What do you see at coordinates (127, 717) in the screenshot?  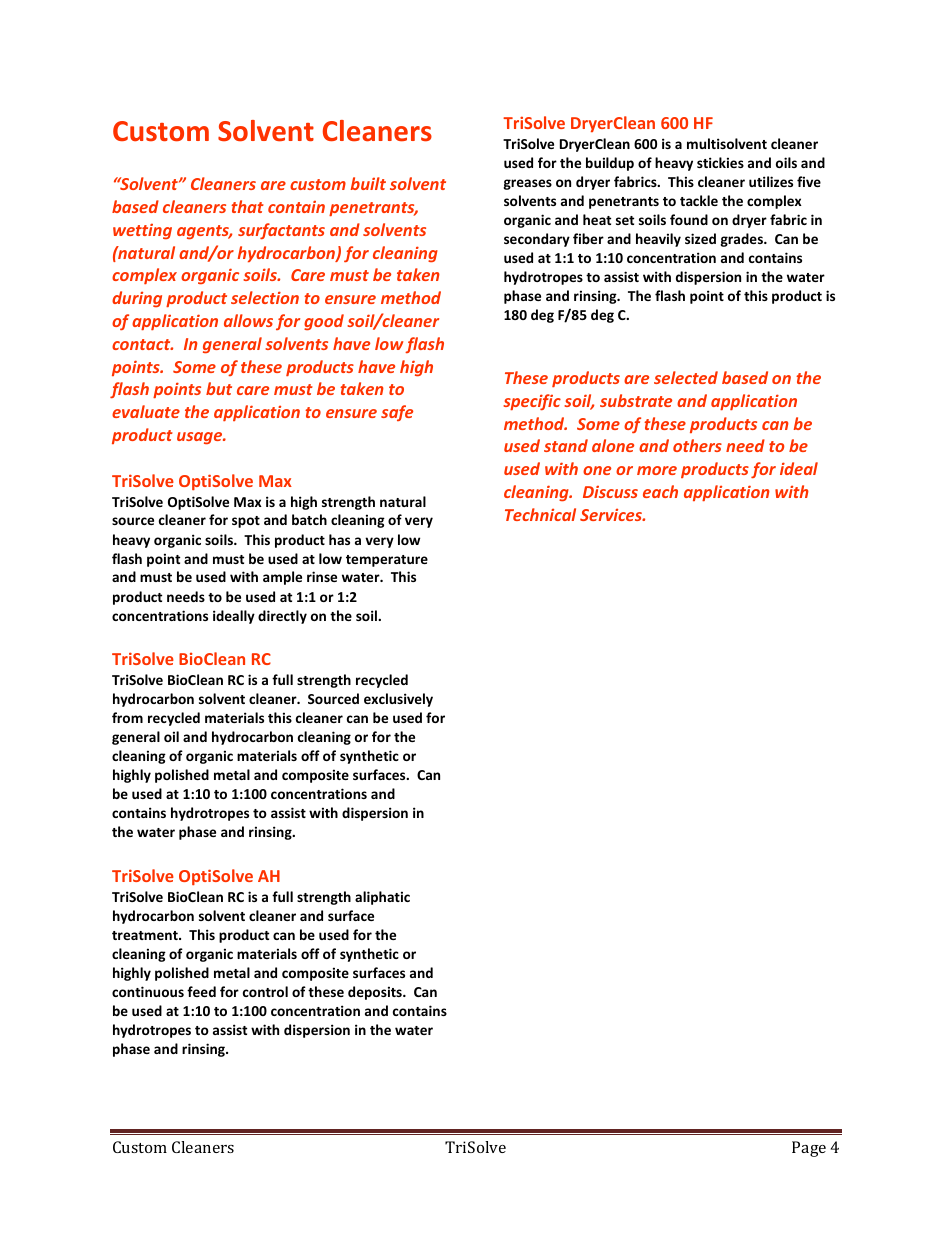 I see `from` at bounding box center [127, 717].
